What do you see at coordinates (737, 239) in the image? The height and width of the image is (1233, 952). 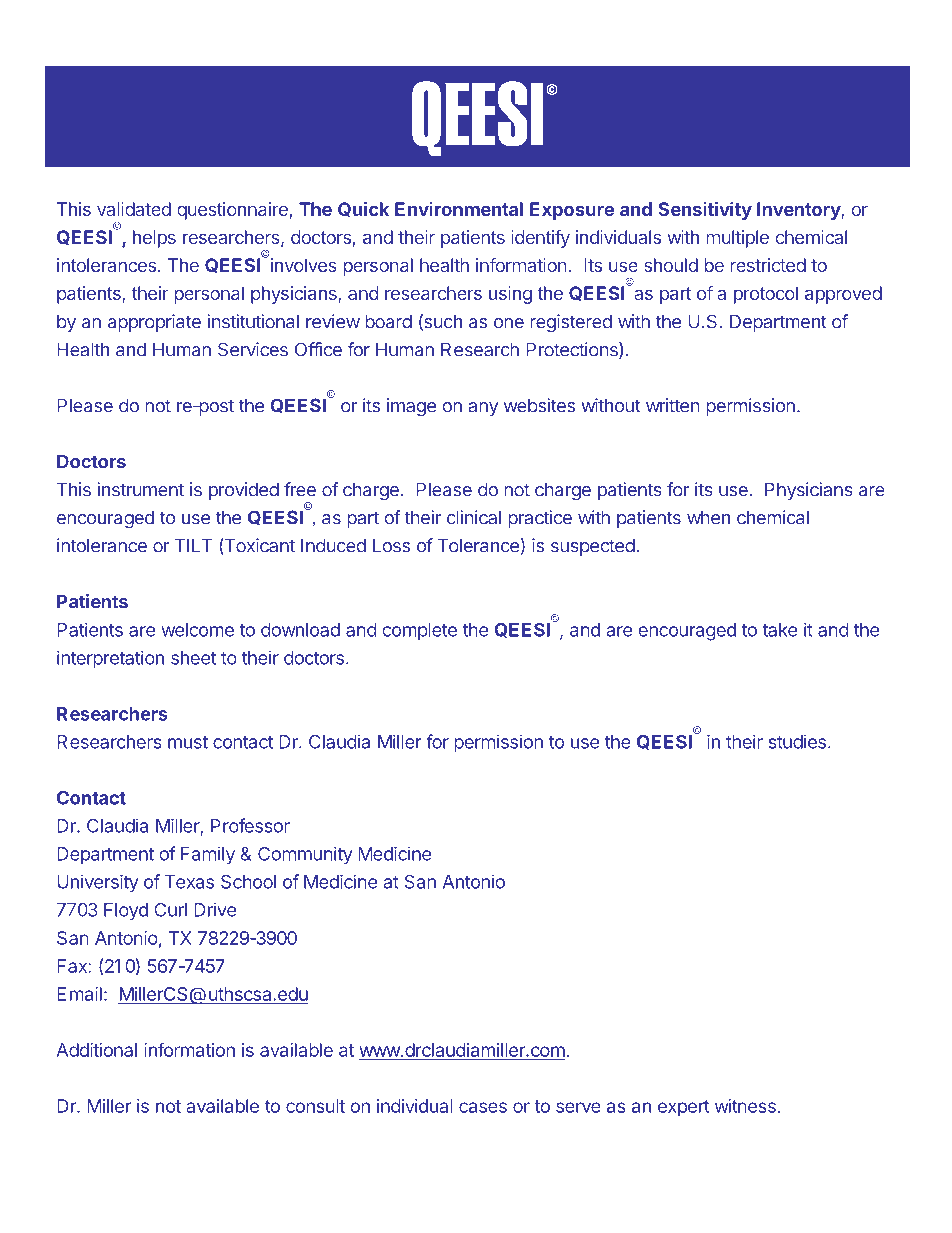 I see `multiple` at bounding box center [737, 239].
